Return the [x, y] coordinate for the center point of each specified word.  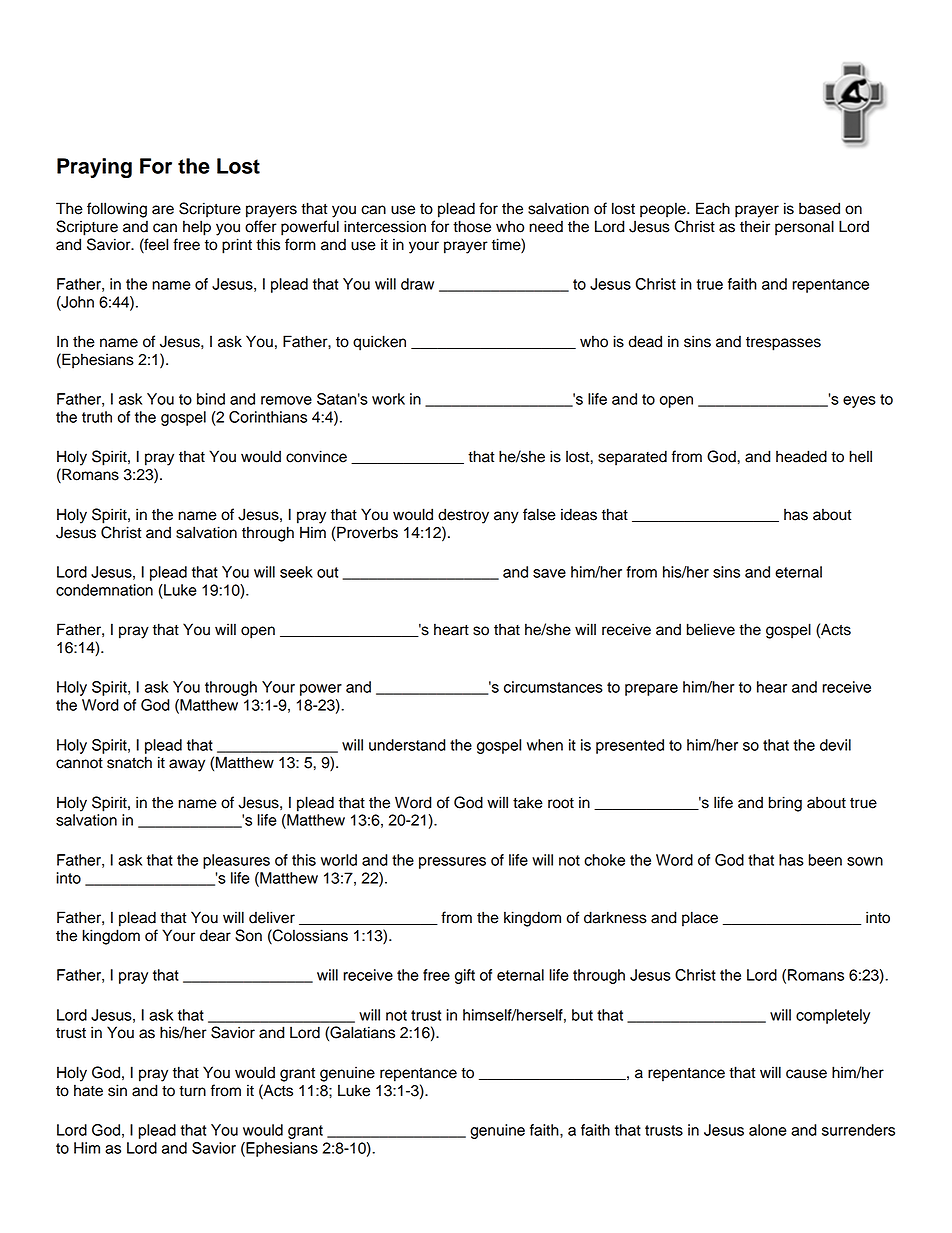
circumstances [553, 687]
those [472, 226]
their [755, 226]
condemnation [104, 590]
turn [192, 1091]
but [582, 1015]
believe [711, 629]
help [197, 228]
